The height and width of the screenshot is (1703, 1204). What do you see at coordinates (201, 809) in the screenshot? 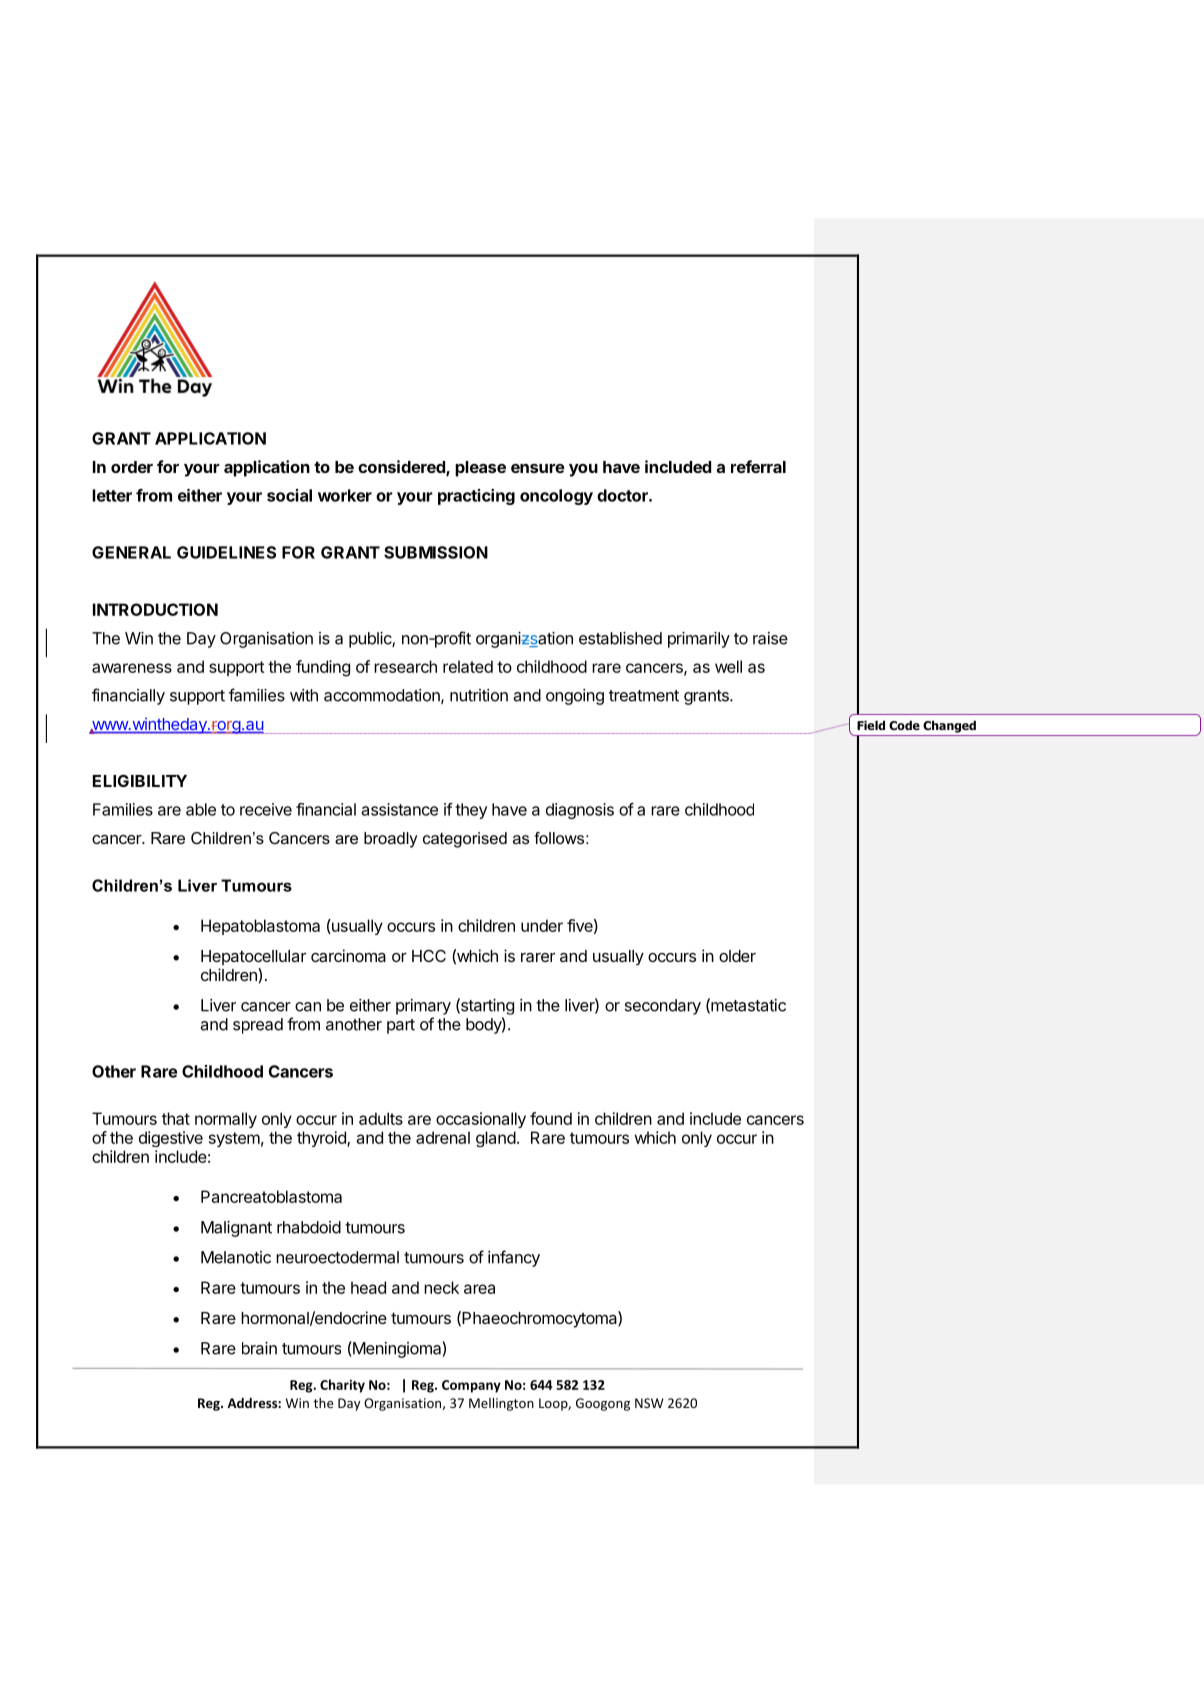
I see `able` at bounding box center [201, 809].
